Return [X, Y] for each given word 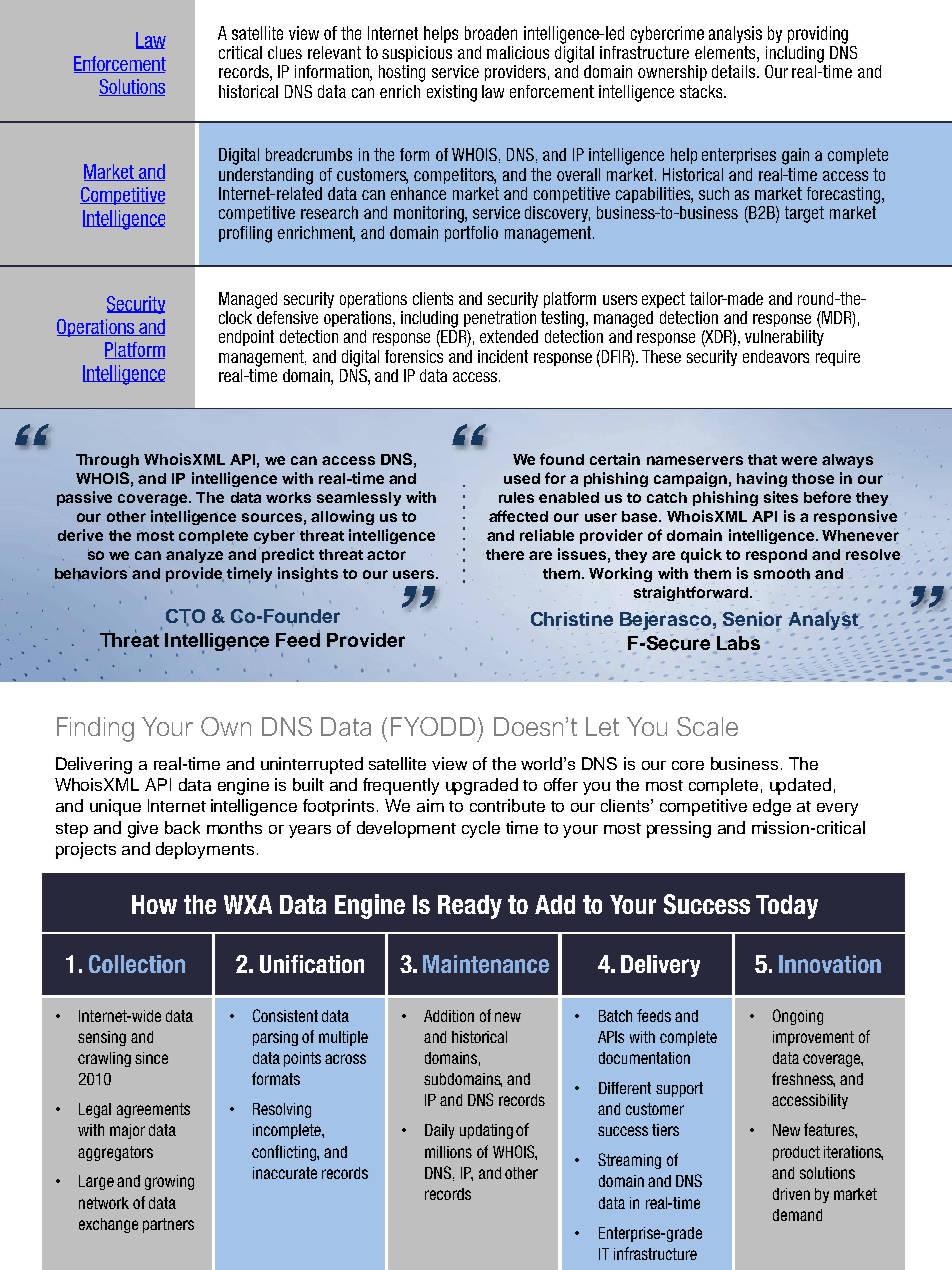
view [449, 763]
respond [776, 556]
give [143, 829]
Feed [298, 638]
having [762, 479]
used [522, 478]
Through [107, 461]
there [505, 554]
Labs [738, 643]
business [744, 763]
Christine [572, 618]
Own [226, 726]
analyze [194, 556]
